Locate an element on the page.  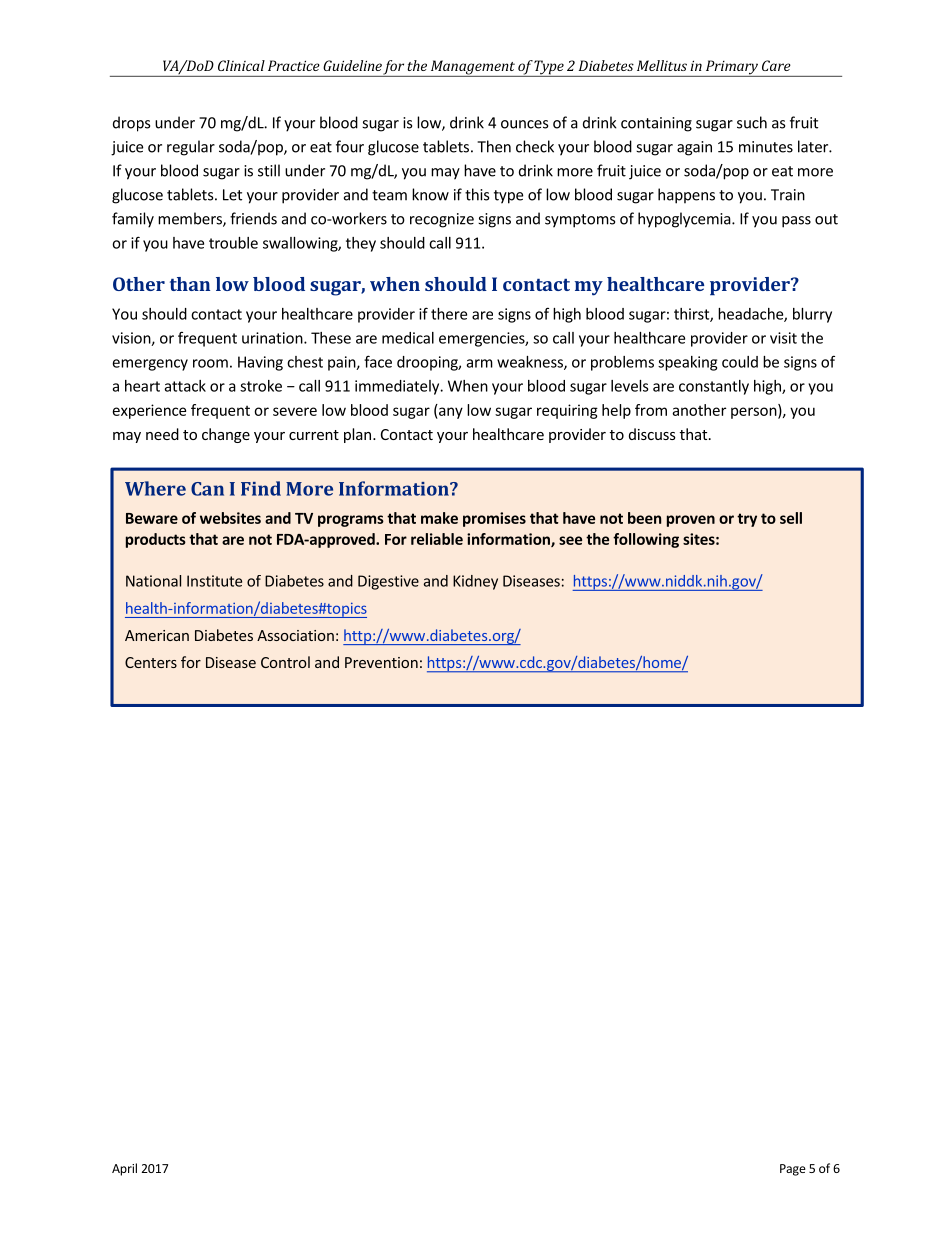
Management is located at coordinates (472, 68).
